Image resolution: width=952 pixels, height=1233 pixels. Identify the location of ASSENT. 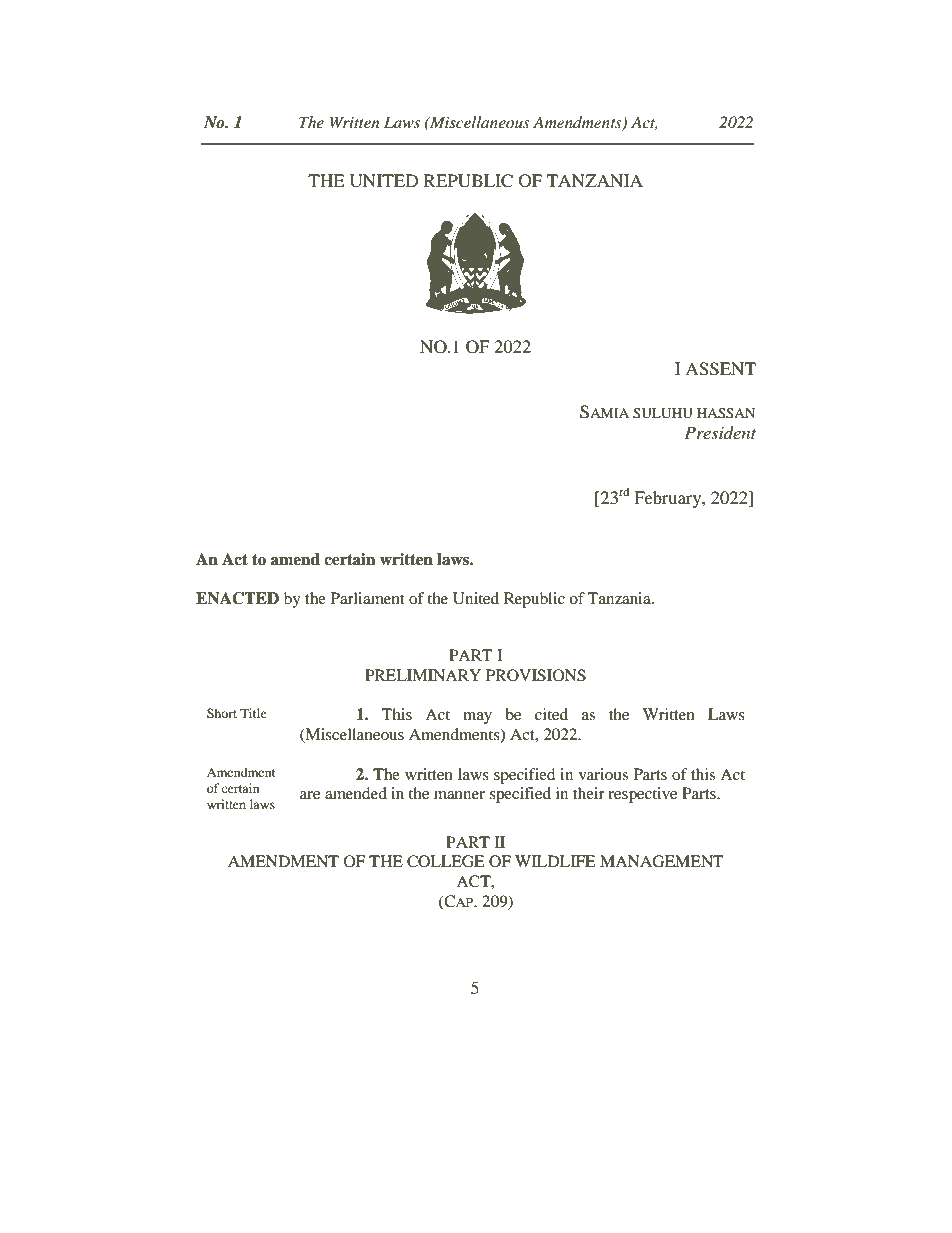
(720, 369).
